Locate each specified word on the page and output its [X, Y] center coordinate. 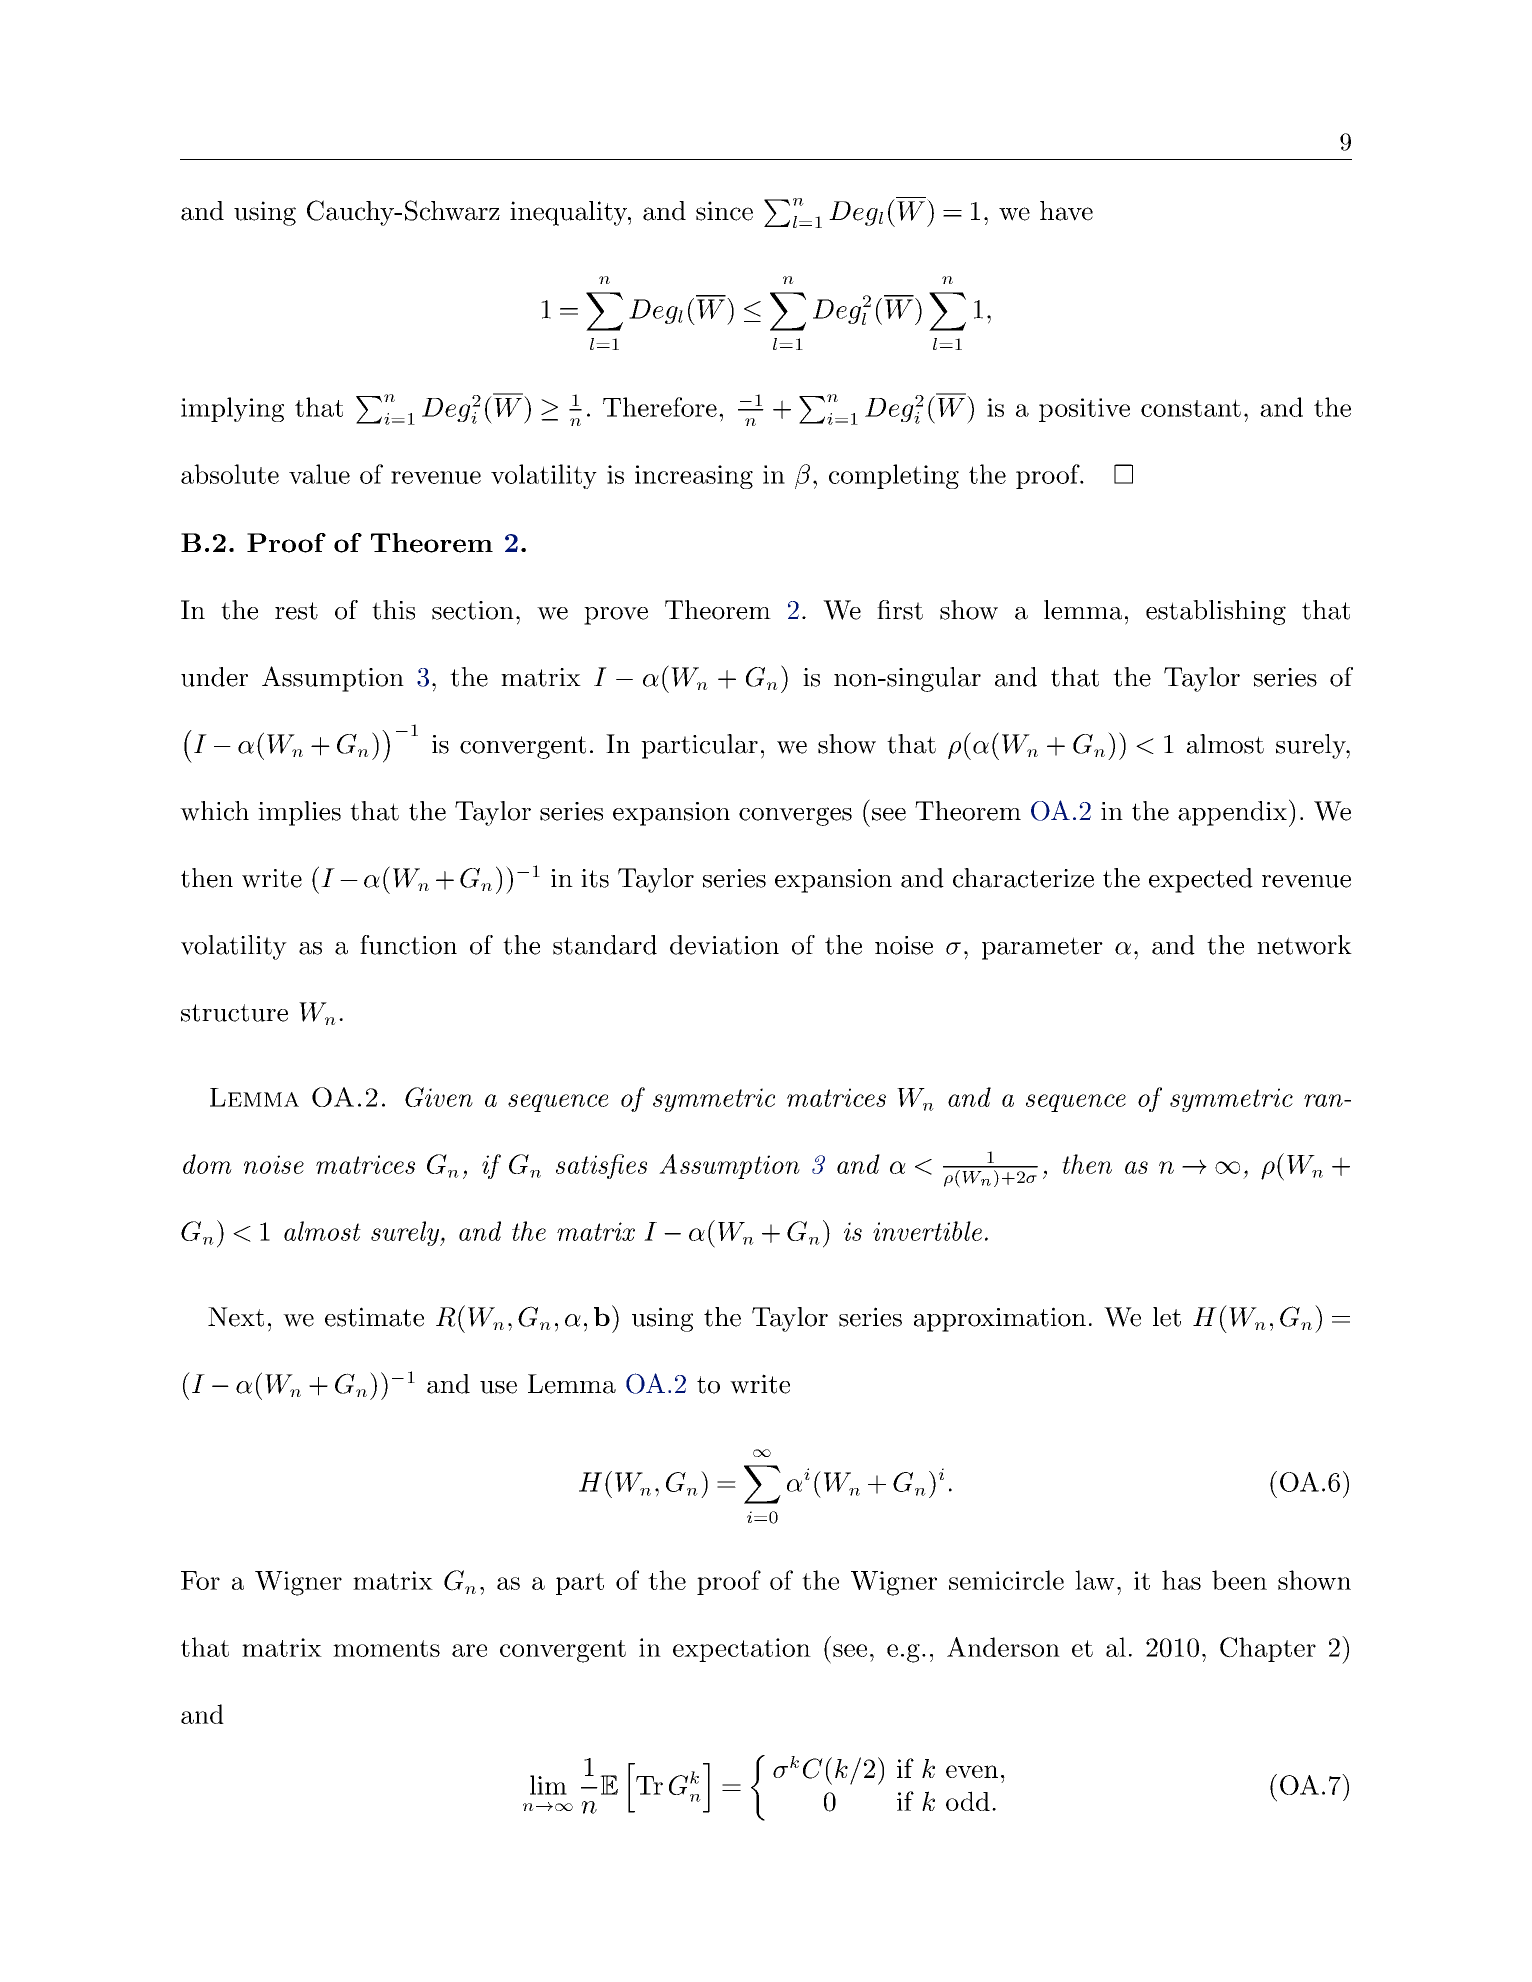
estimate [374, 1317]
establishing [1216, 612]
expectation [742, 1650]
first [900, 610]
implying [232, 409]
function [408, 945]
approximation [1000, 1319]
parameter [1042, 948]
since [724, 211]
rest [296, 611]
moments [386, 1648]
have [1066, 211]
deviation [724, 945]
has [1181, 1580]
